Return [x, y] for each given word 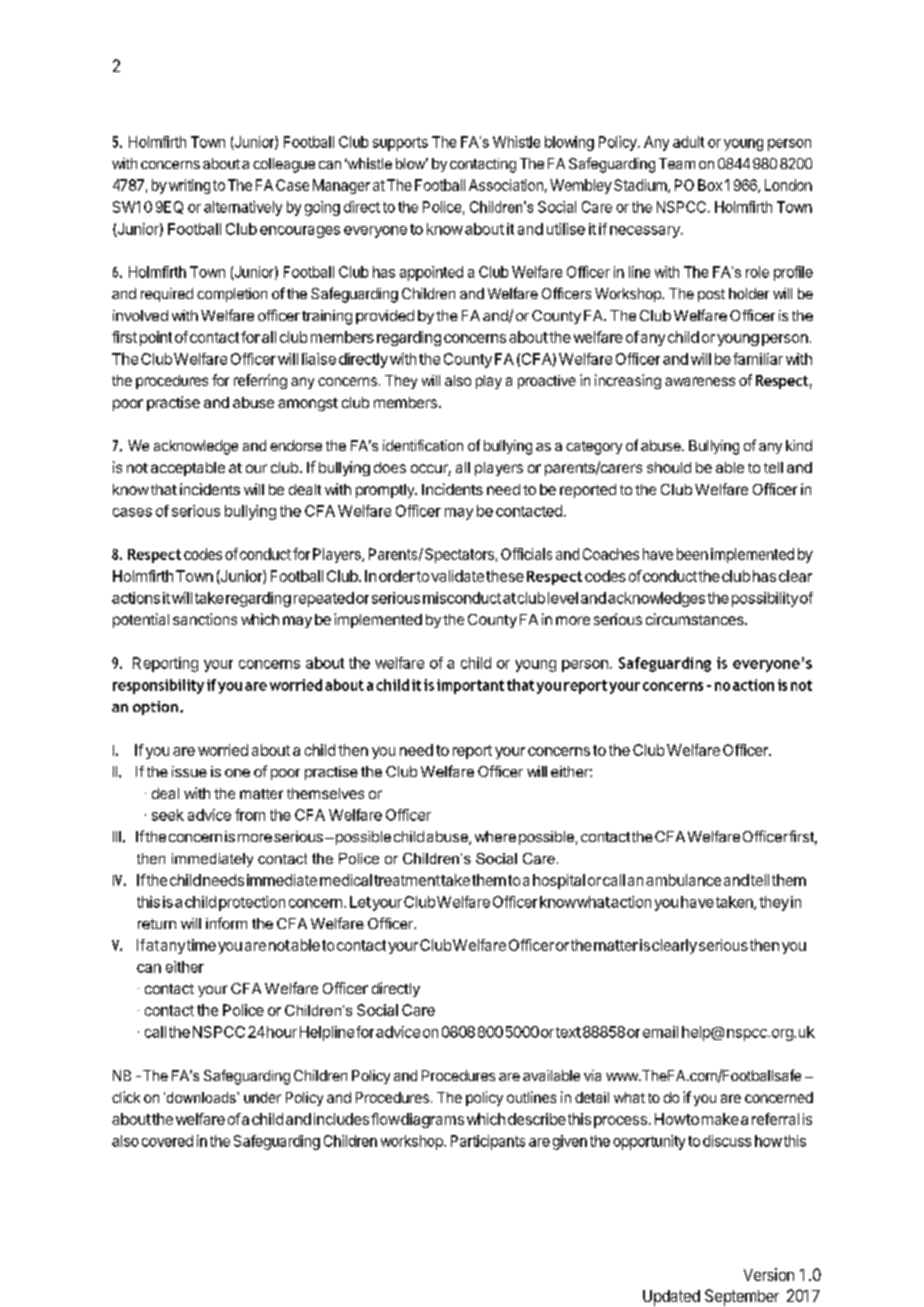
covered [167, 1141]
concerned [779, 1097]
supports [400, 144]
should [669, 467]
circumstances [696, 619]
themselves [325, 793]
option [155, 708]
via [592, 1075]
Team [677, 163]
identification [423, 445]
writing [189, 186]
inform [226, 923]
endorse [296, 445]
